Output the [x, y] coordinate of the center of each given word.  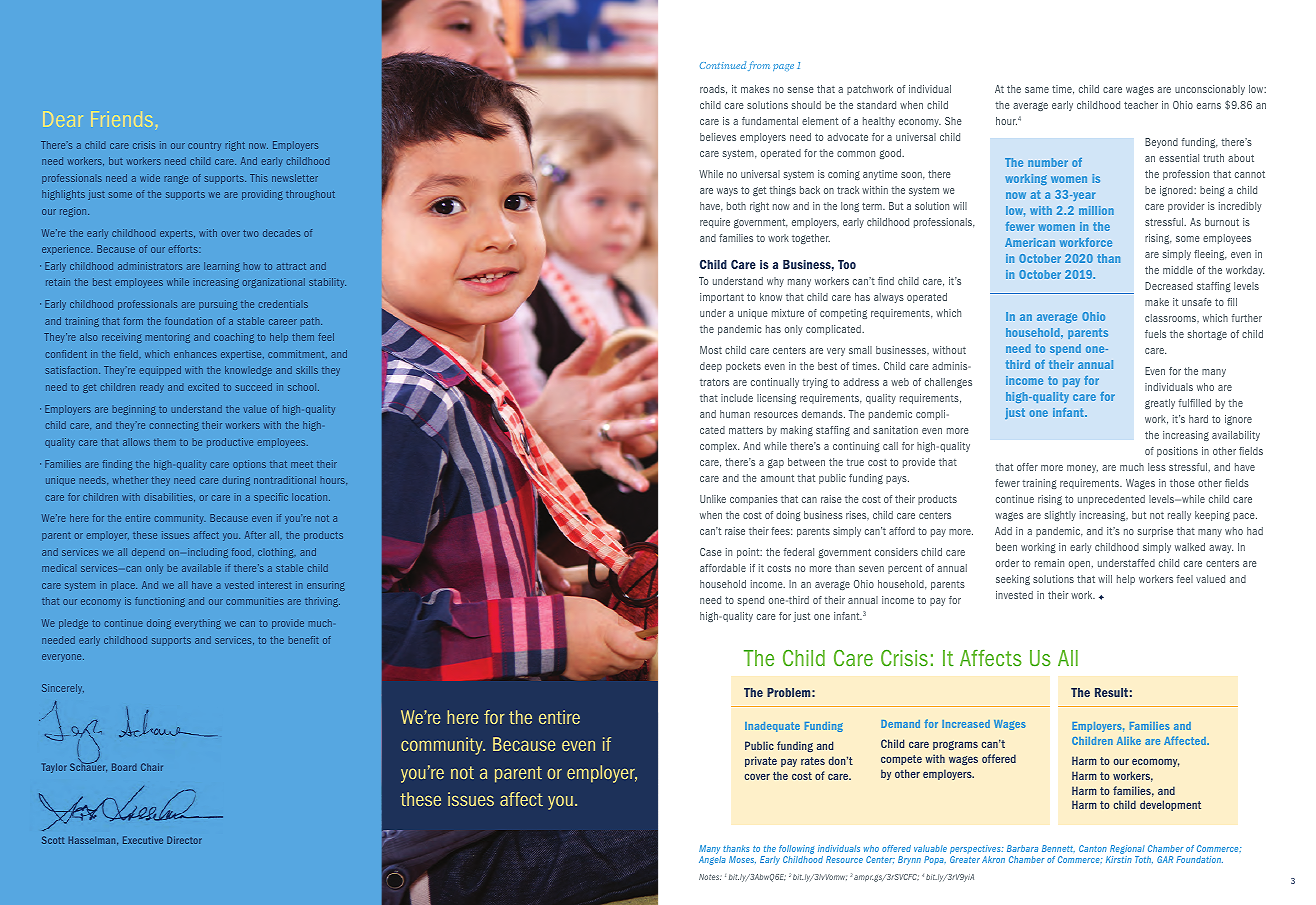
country [204, 146]
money [1082, 469]
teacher [1141, 105]
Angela [712, 860]
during [236, 481]
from [759, 66]
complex [719, 447]
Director [184, 840]
